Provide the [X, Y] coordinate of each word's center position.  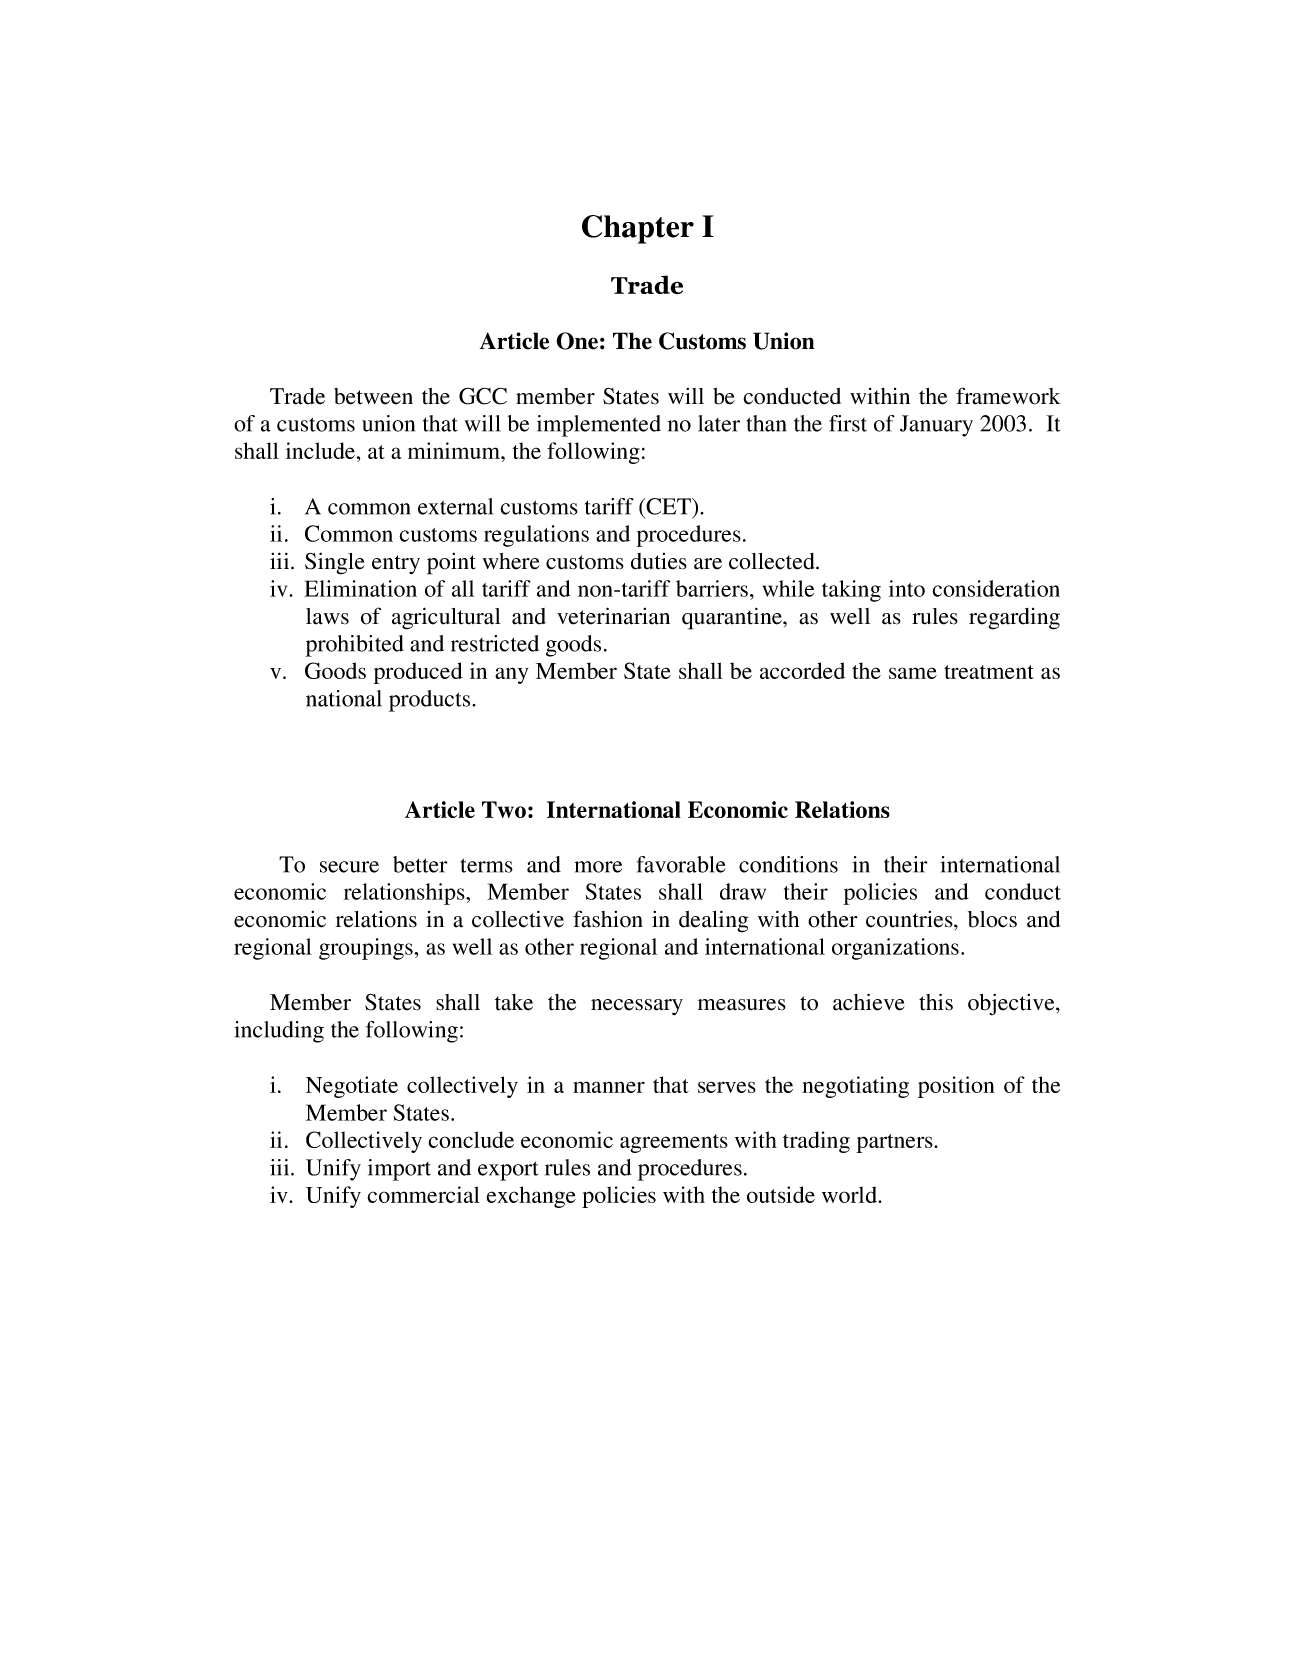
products [431, 701]
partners [895, 1143]
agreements [674, 1143]
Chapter [638, 229]
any [512, 675]
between [373, 396]
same [913, 673]
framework [1008, 396]
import [399, 1170]
